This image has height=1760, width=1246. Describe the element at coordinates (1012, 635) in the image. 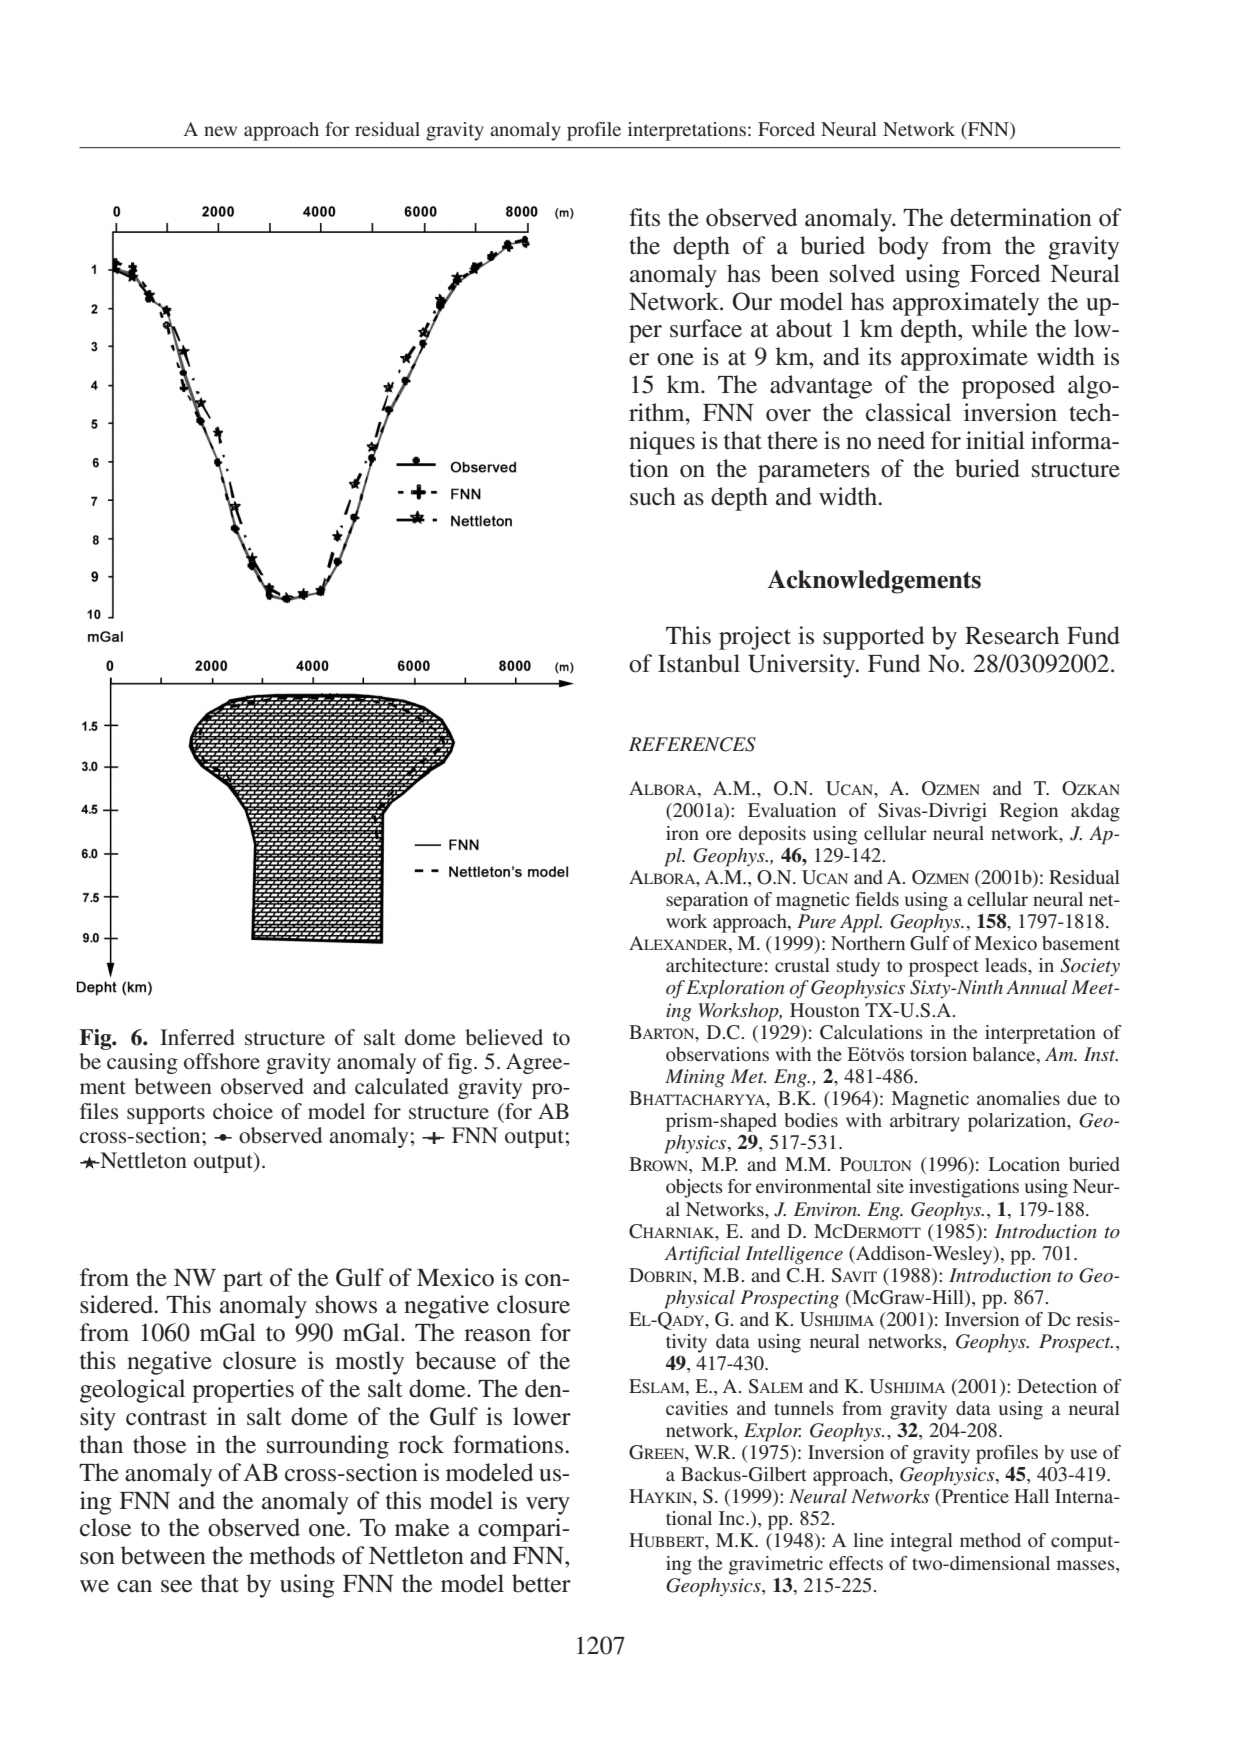

I see `Research` at that location.
